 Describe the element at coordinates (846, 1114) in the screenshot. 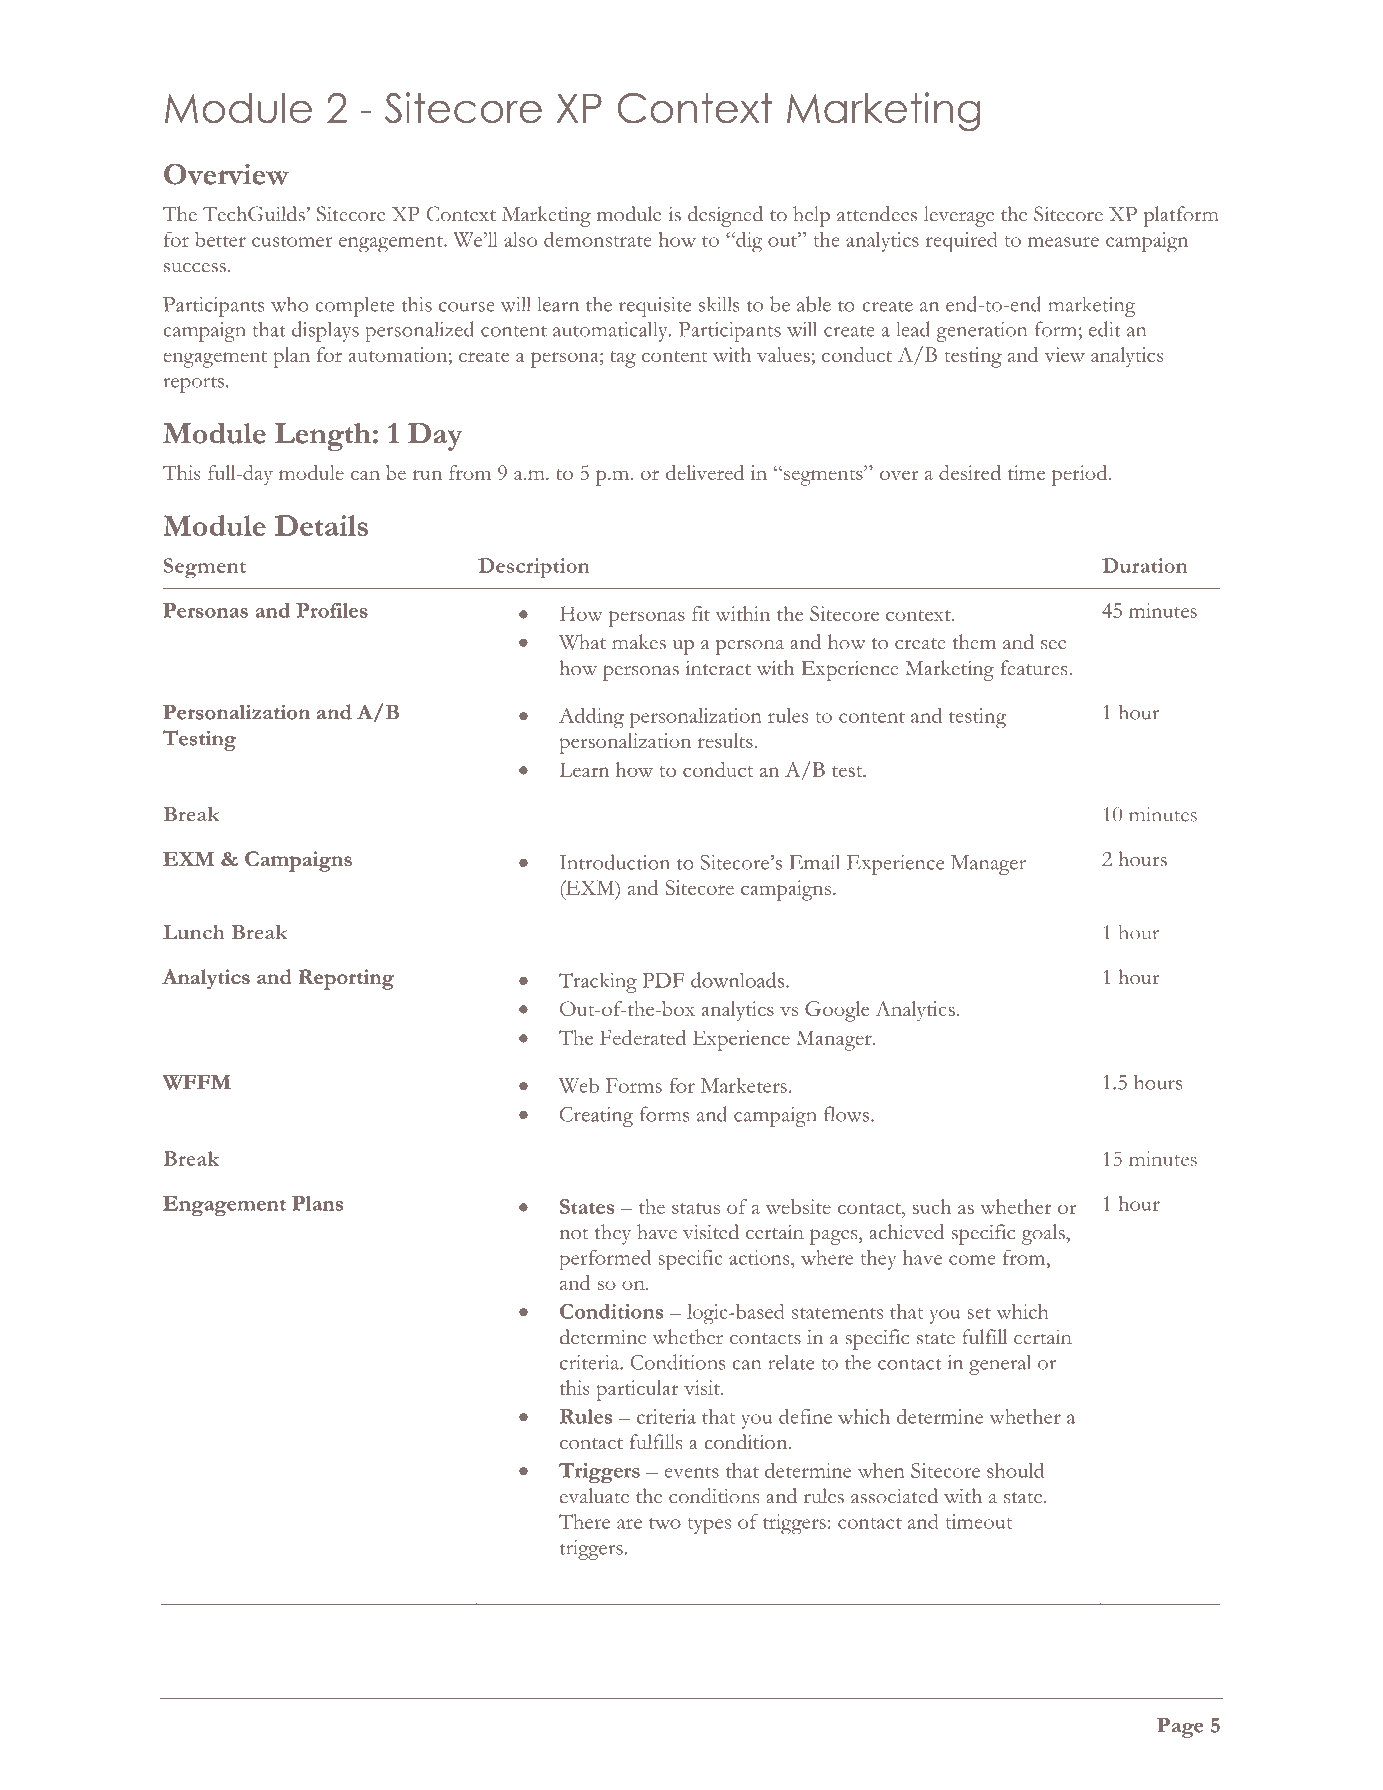

I see `flows` at that location.
